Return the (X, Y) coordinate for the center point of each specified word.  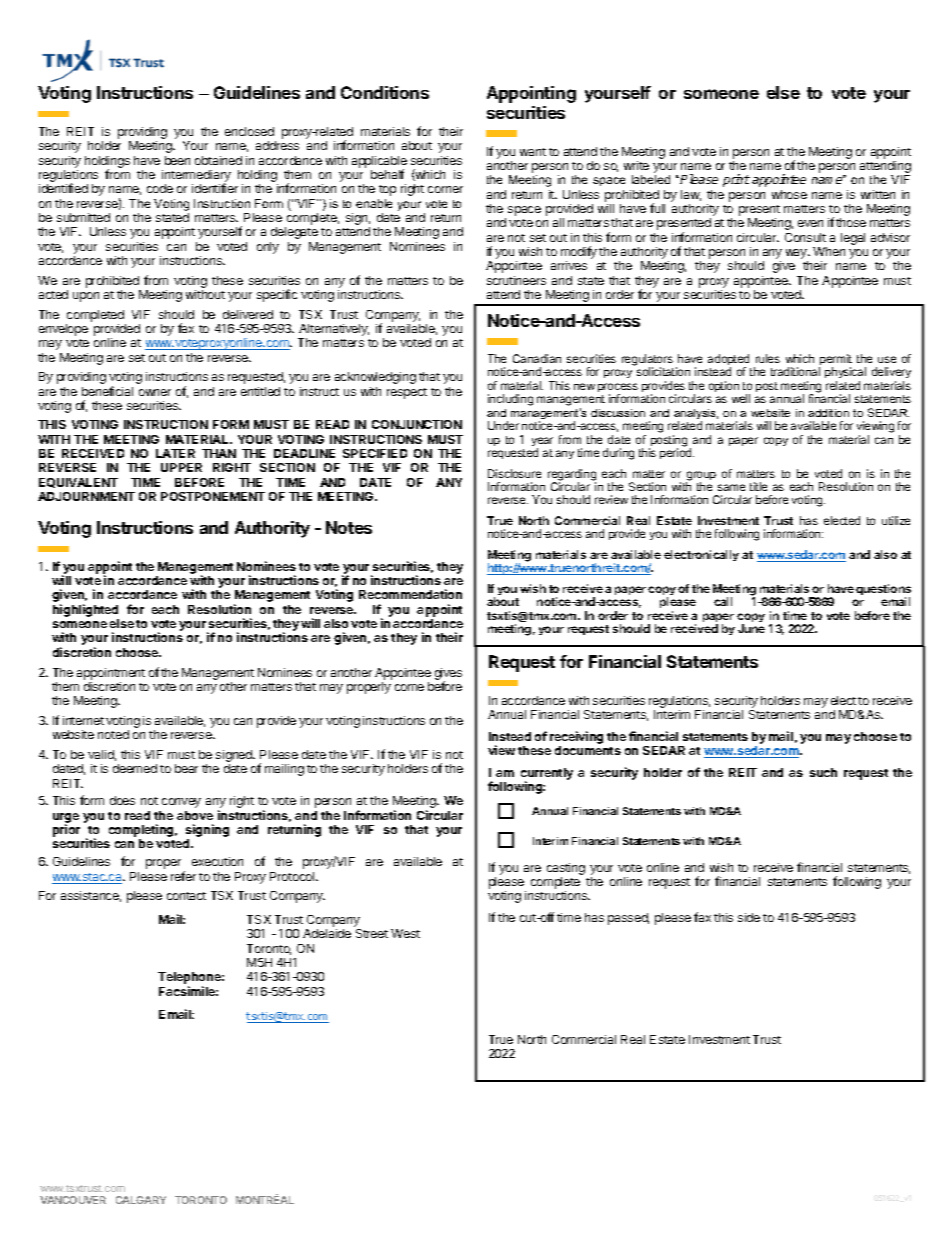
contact (186, 896)
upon (86, 297)
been (177, 160)
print (736, 180)
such (823, 772)
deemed (135, 768)
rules (768, 358)
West (405, 933)
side (749, 917)
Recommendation (410, 594)
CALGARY (141, 1200)
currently (547, 775)
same (731, 487)
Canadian (537, 358)
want (533, 152)
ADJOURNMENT (86, 496)
